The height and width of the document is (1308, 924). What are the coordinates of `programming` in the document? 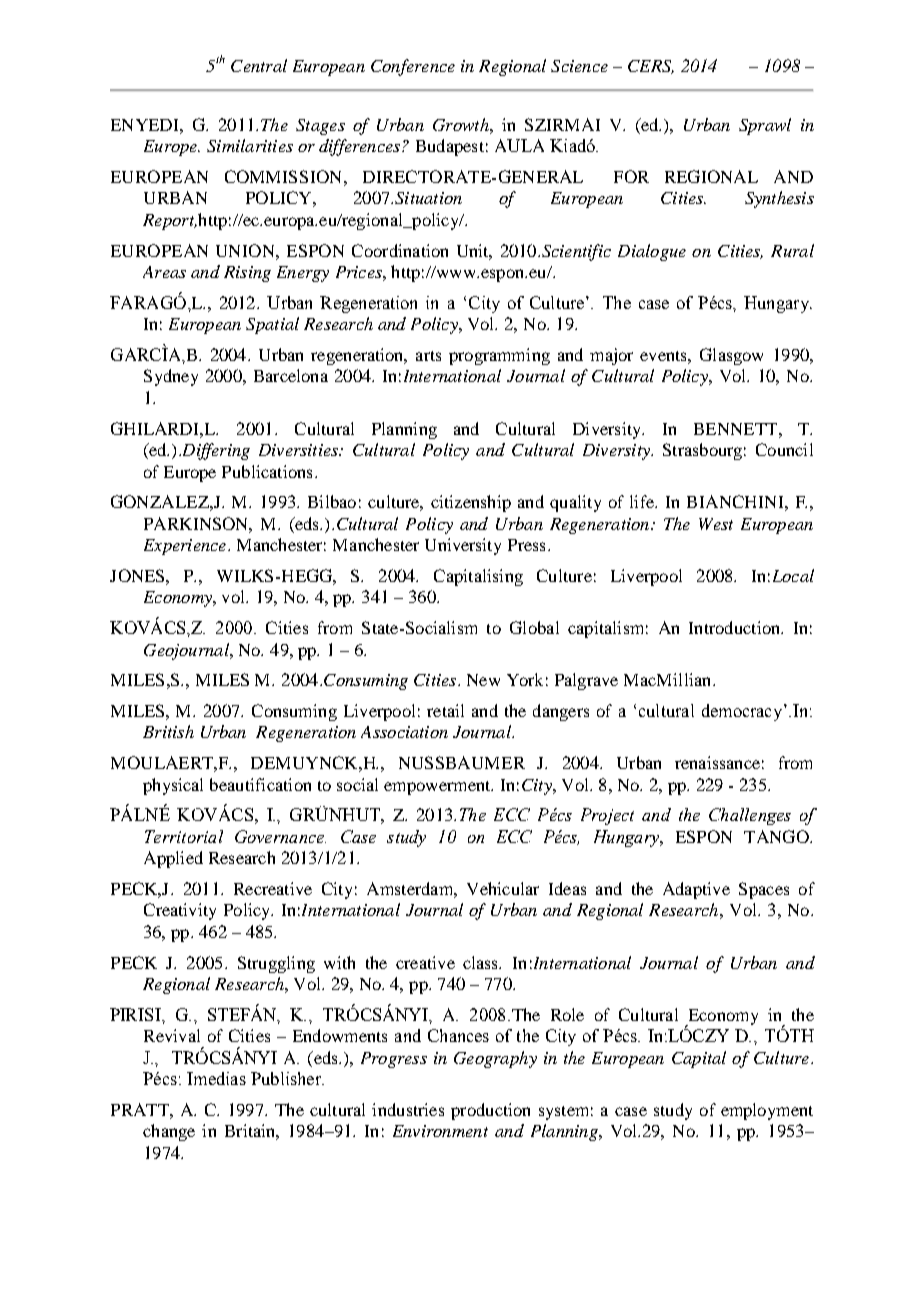 It's located at (499, 356).
